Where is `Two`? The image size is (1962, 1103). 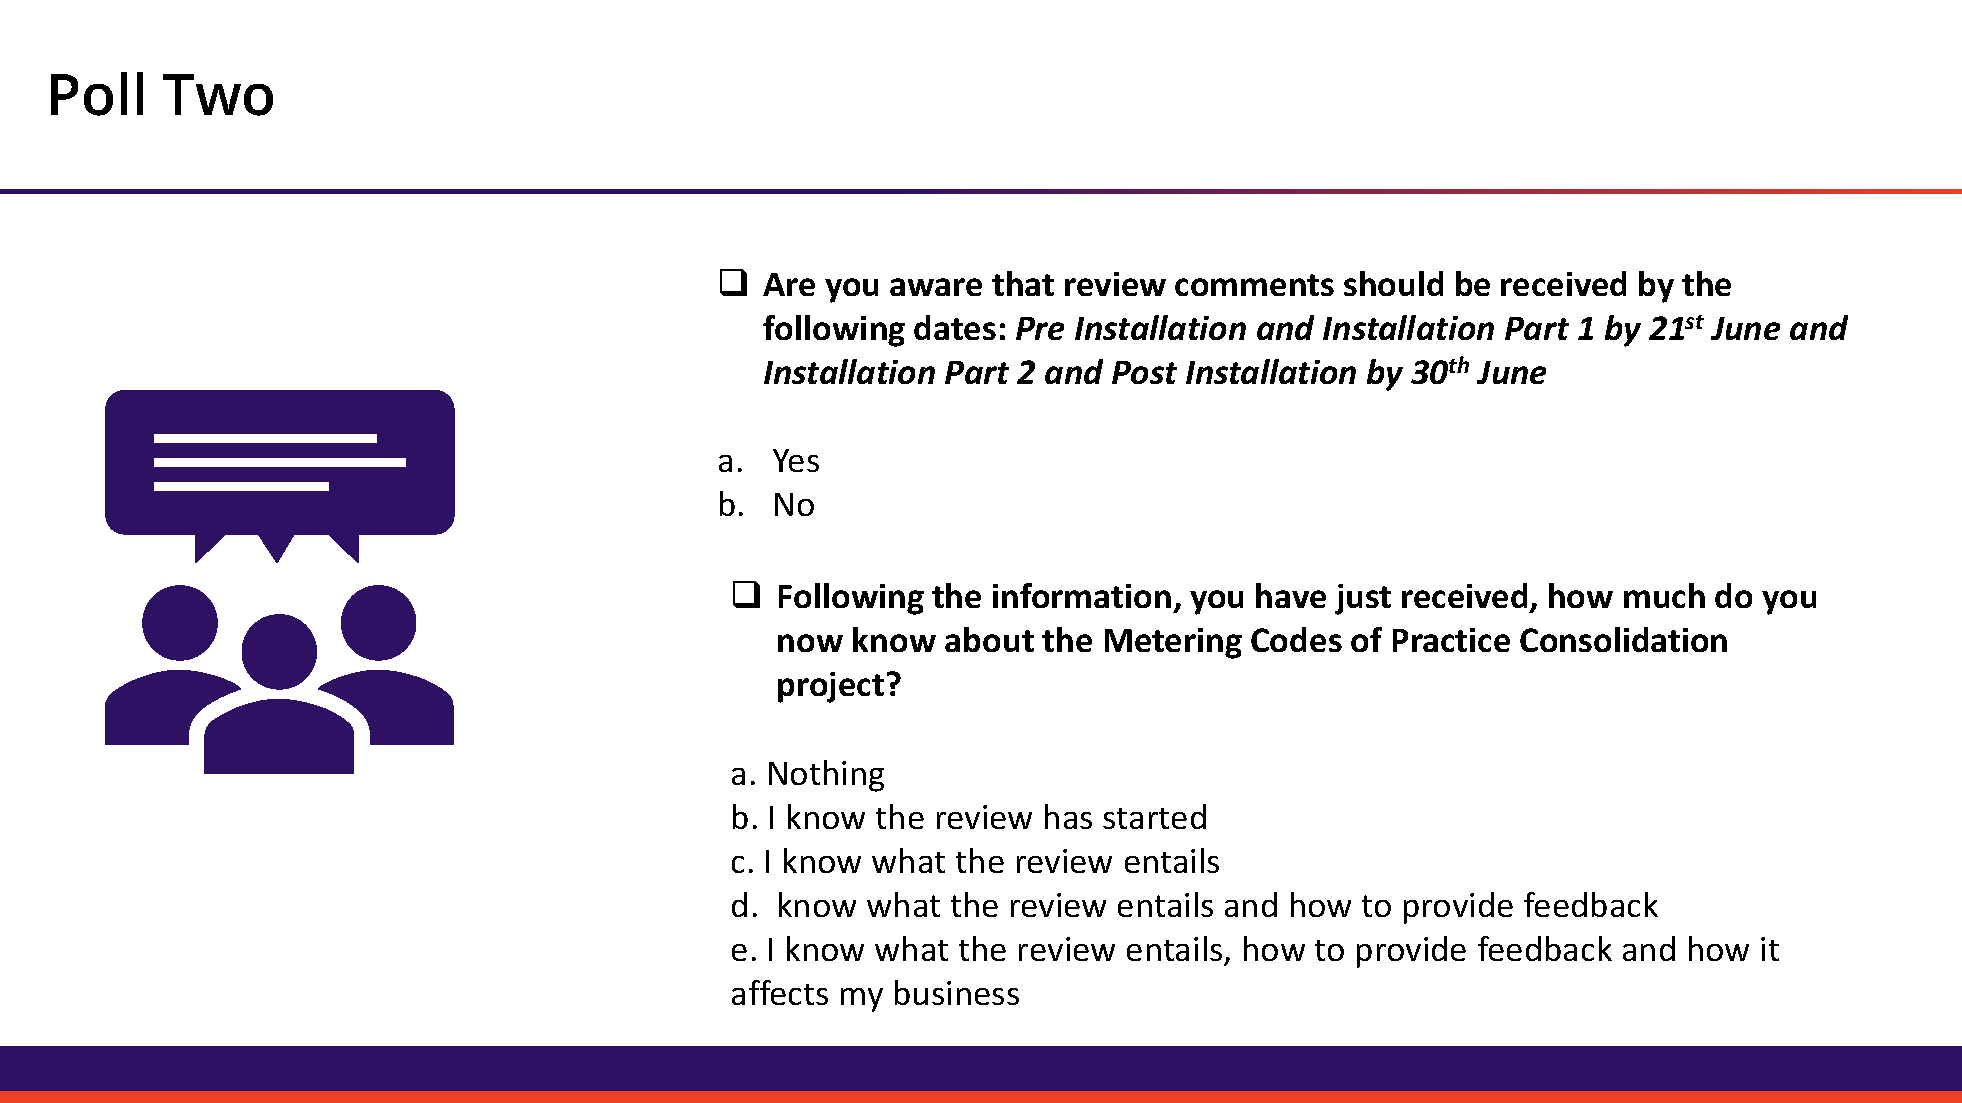 Two is located at coordinates (218, 95).
